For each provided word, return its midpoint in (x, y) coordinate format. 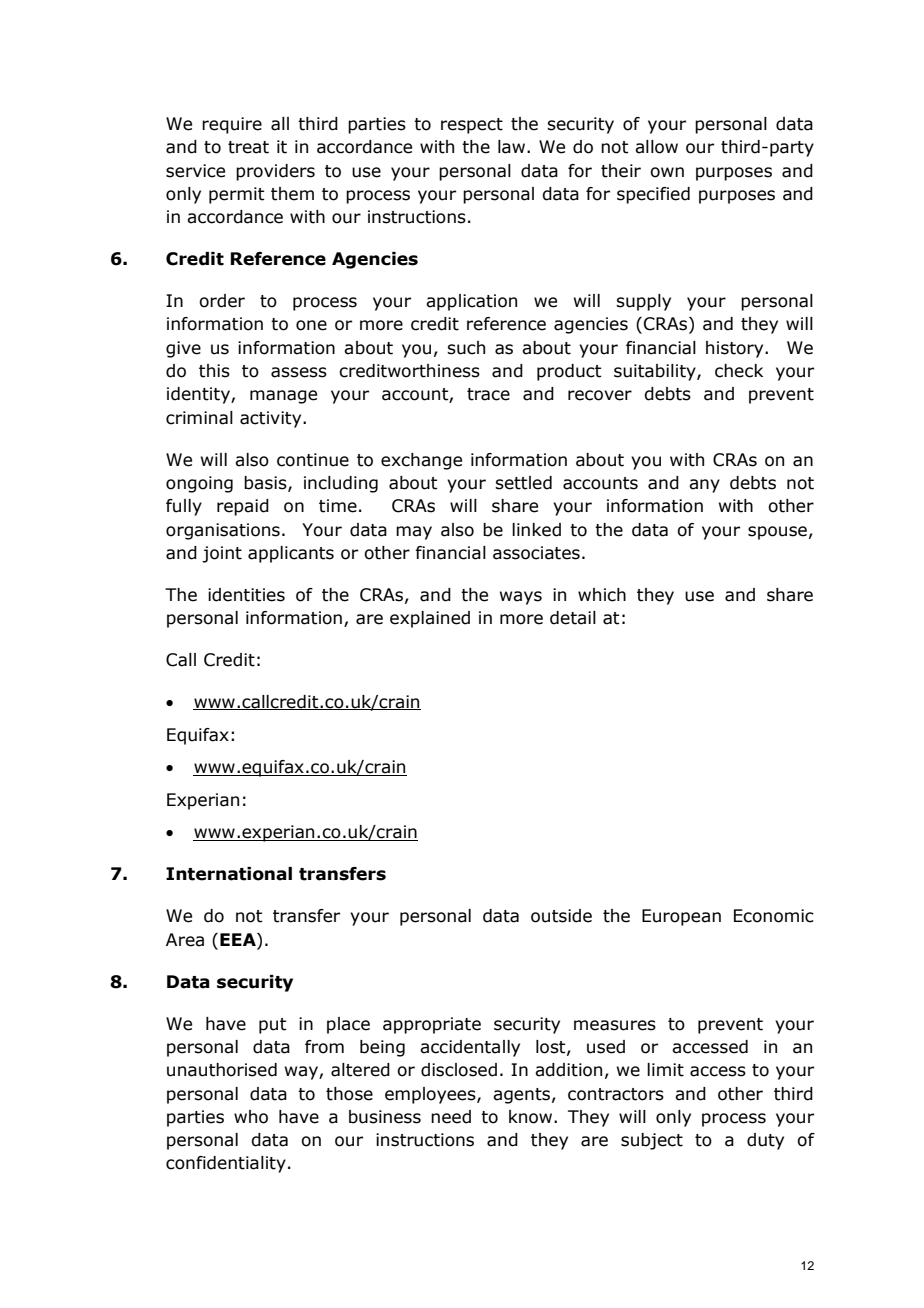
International (229, 874)
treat (248, 147)
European (681, 917)
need (451, 1117)
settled (523, 483)
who (251, 1117)
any (704, 486)
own (667, 172)
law (513, 147)
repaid (243, 507)
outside (561, 916)
